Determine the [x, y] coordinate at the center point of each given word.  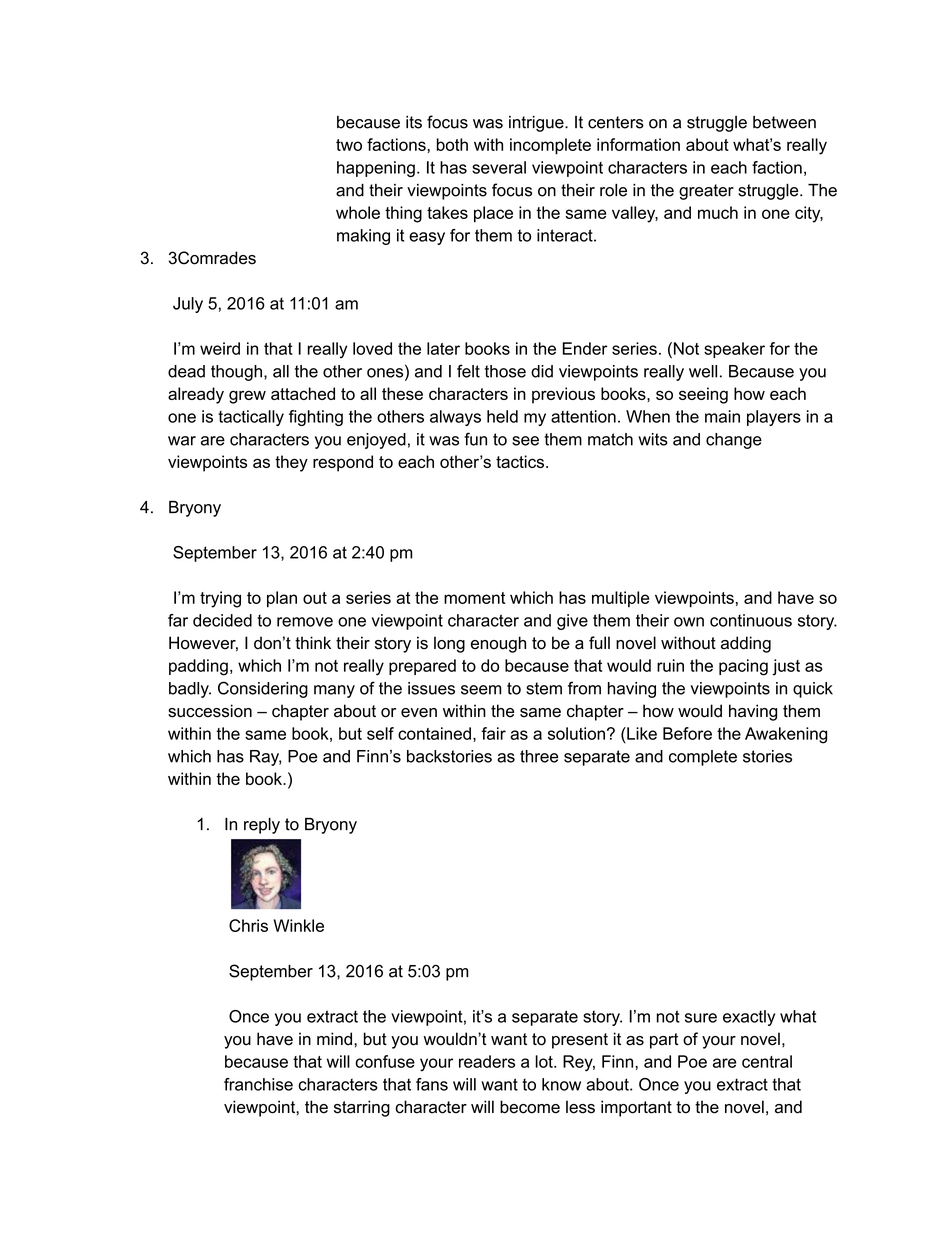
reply [262, 826]
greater [706, 192]
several [499, 167]
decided [222, 620]
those [505, 371]
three [539, 756]
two [349, 145]
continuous [751, 620]
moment [474, 598]
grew [247, 397]
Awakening [786, 735]
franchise [258, 1084]
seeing [703, 395]
